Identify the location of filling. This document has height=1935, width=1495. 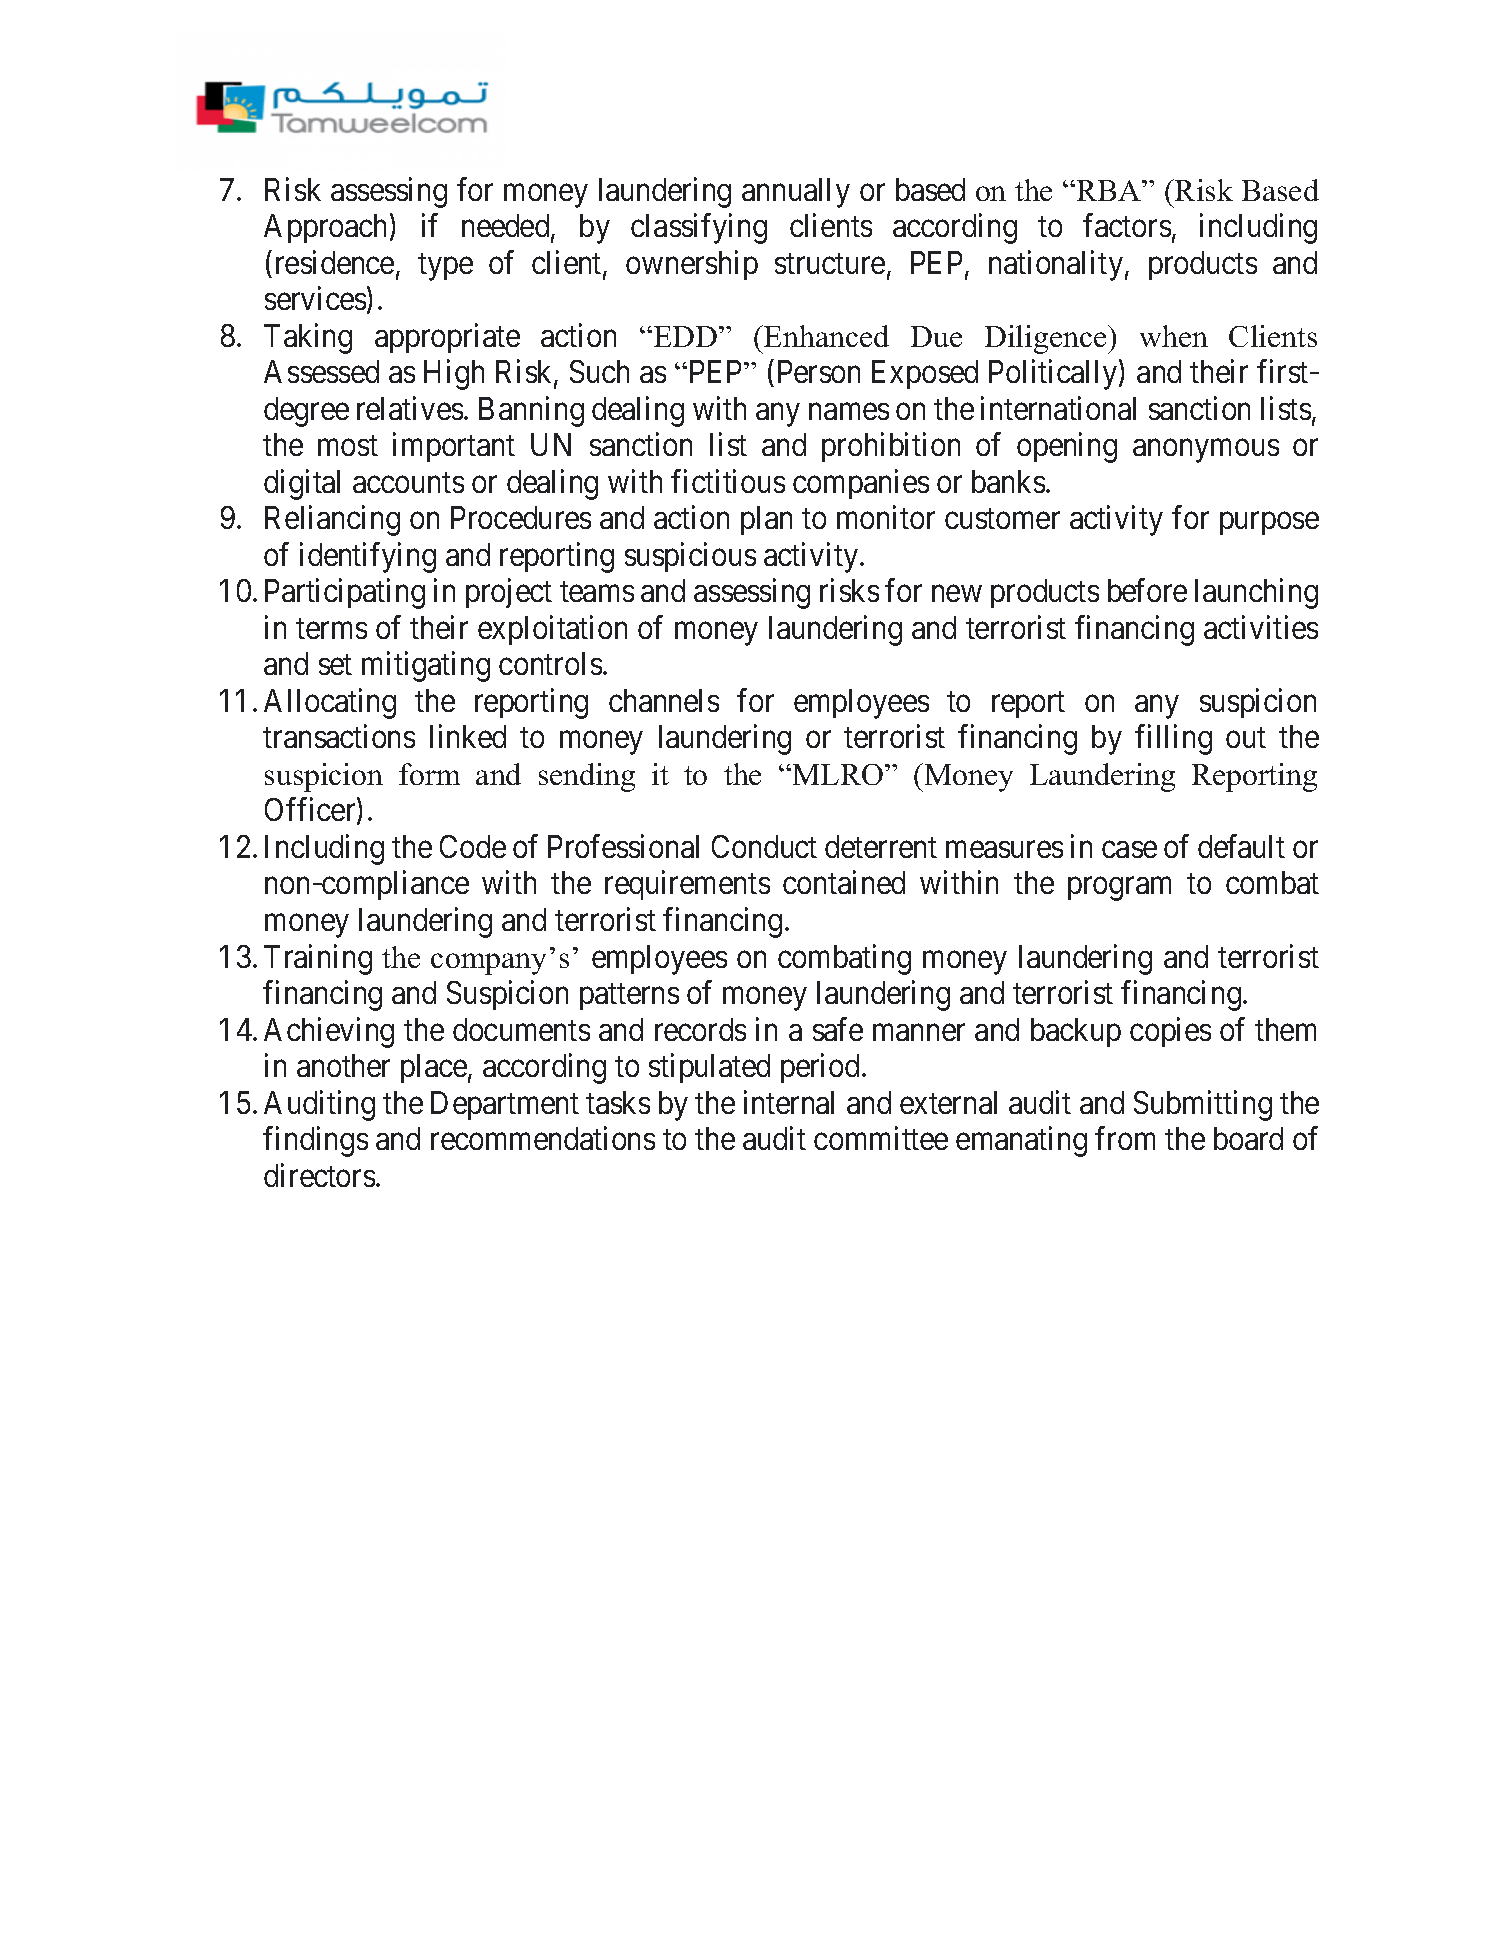
(1173, 740).
